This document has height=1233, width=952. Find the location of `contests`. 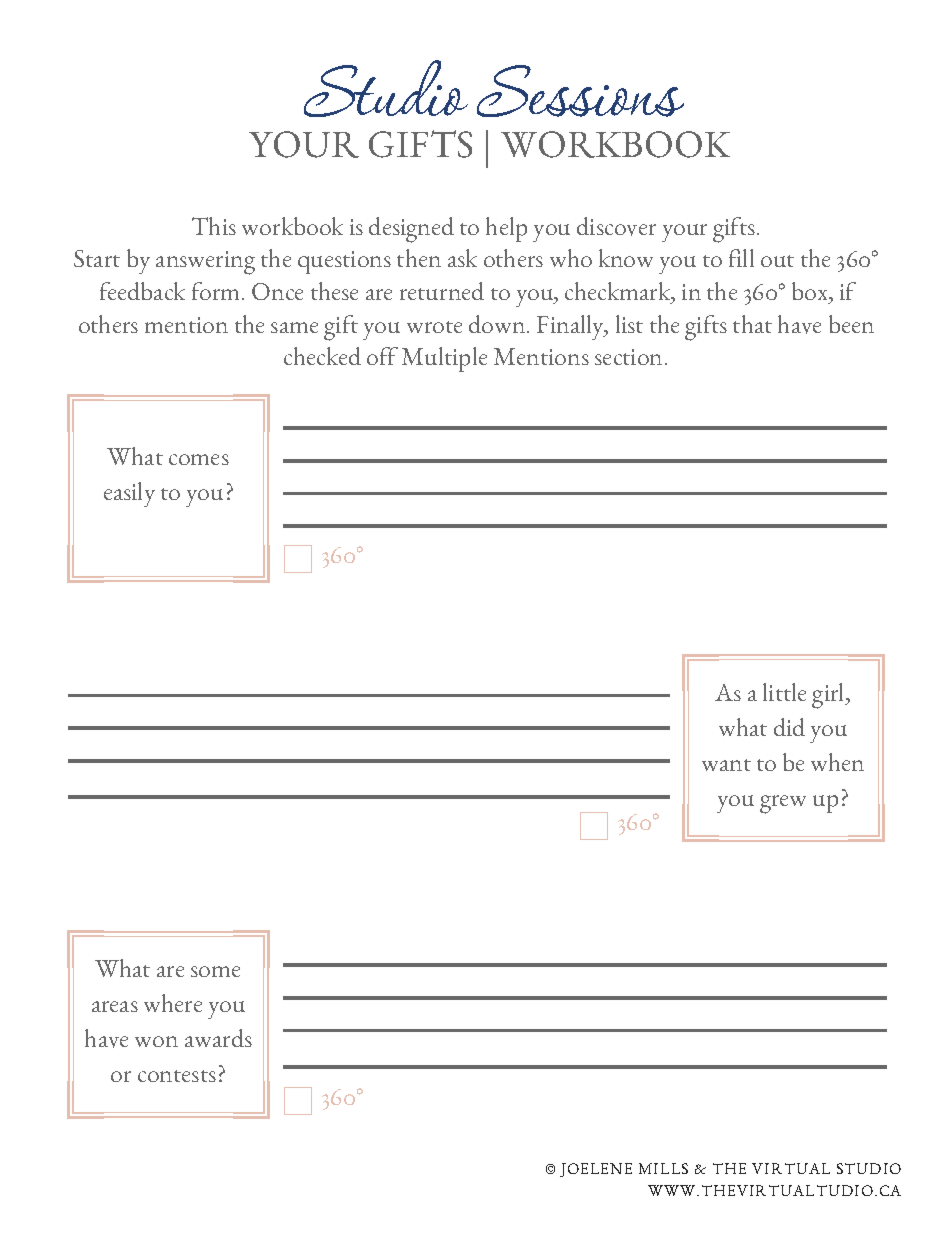

contests is located at coordinates (177, 1076).
